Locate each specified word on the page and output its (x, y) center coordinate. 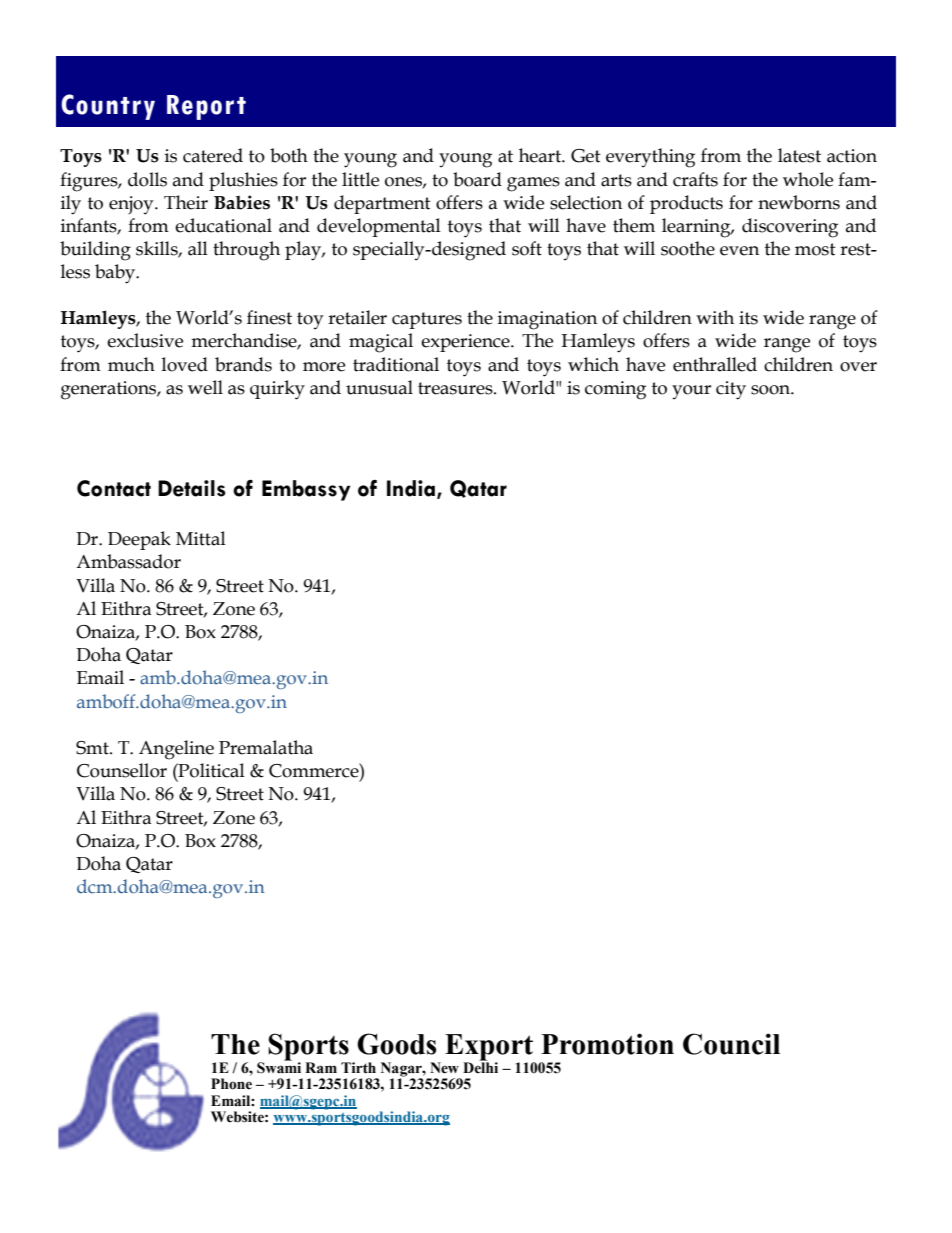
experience (466, 343)
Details (192, 488)
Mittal (201, 538)
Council (731, 1044)
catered (213, 155)
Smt (93, 748)
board (477, 179)
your (691, 392)
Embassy (306, 490)
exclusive (145, 340)
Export (490, 1048)
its (748, 318)
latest (799, 155)
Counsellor (122, 770)
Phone (231, 1084)
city (731, 390)
